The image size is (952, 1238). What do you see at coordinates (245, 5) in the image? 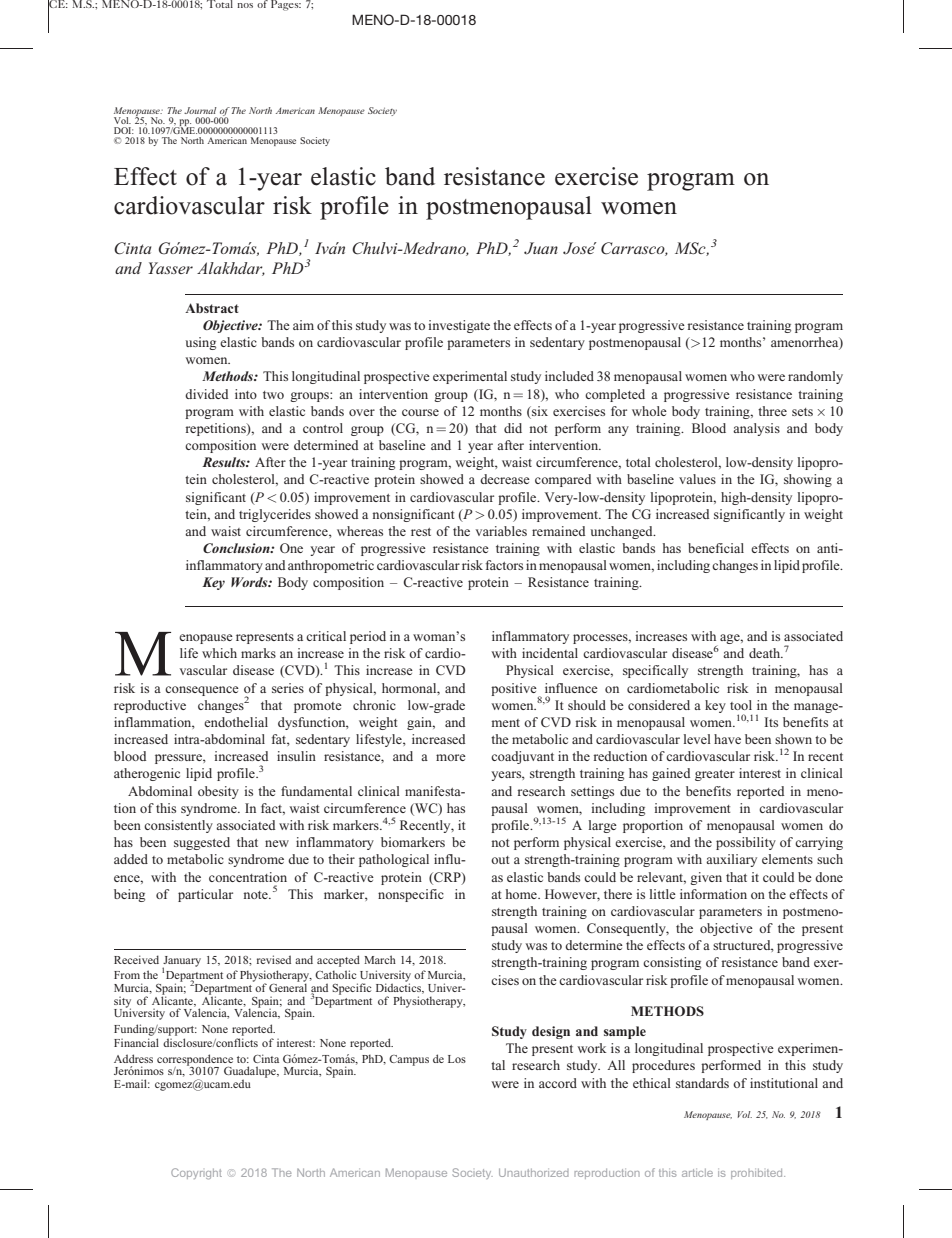
I see `nos` at bounding box center [245, 5].
